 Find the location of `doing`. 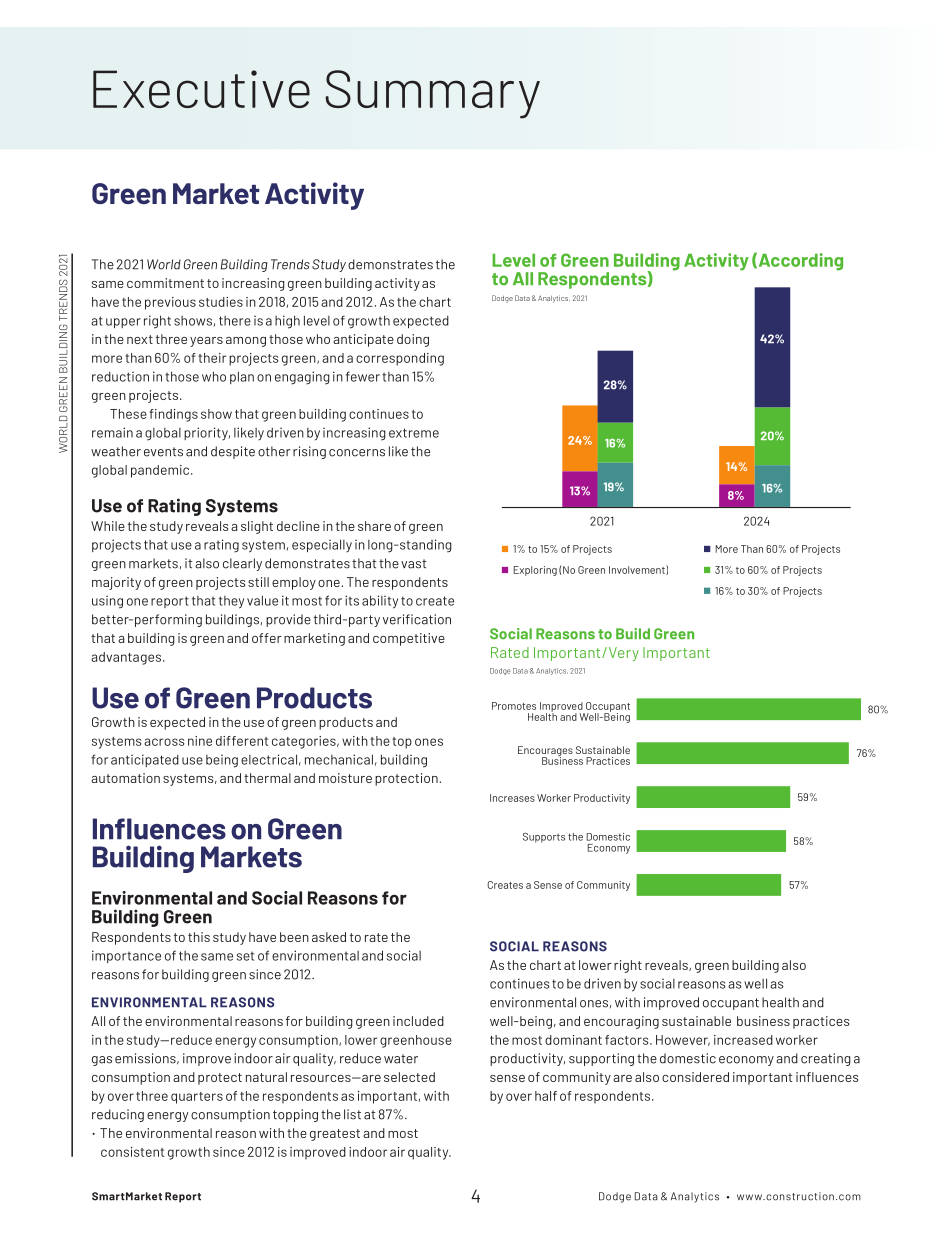

doing is located at coordinates (413, 340).
